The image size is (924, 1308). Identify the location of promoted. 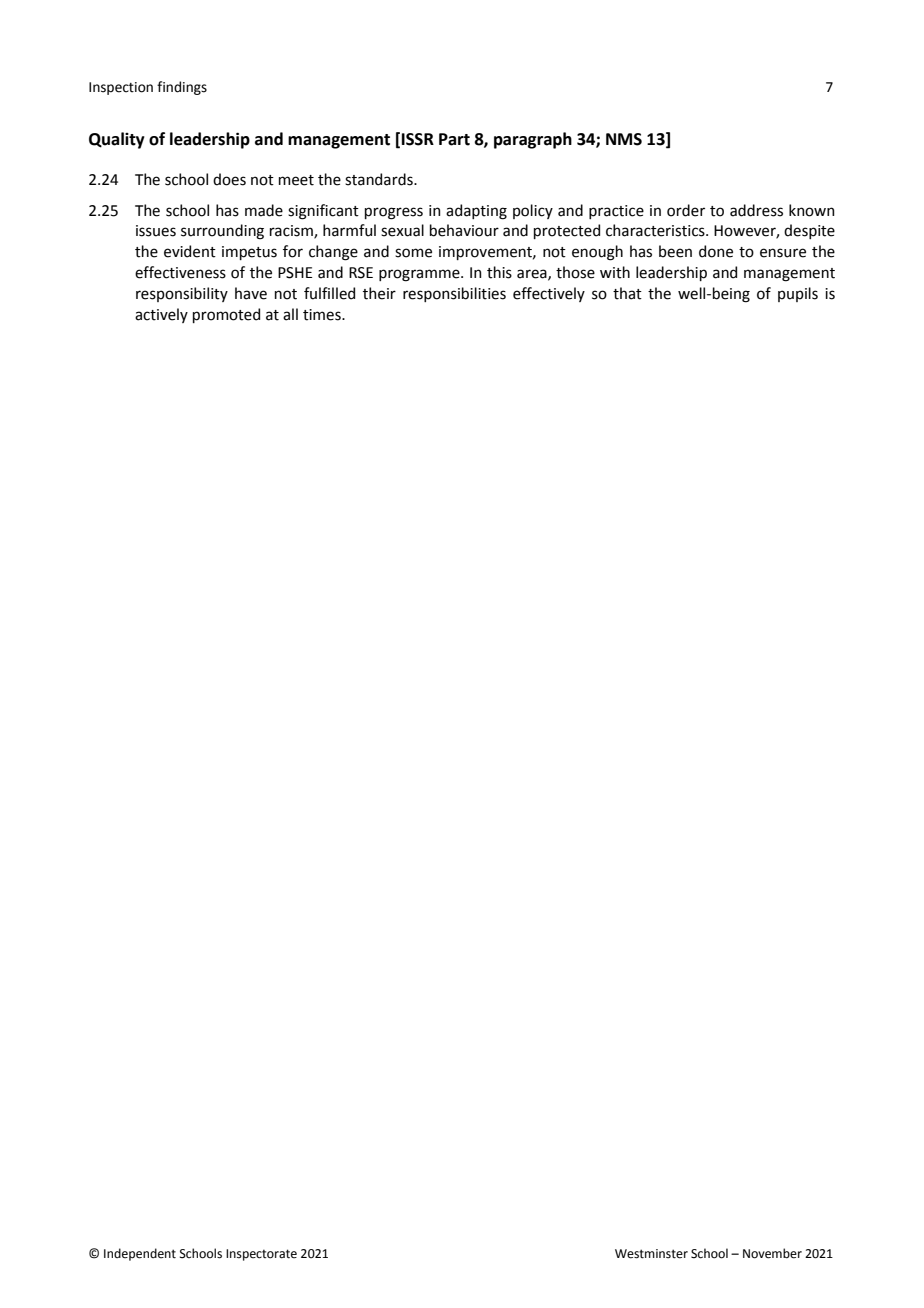
(226, 315).
